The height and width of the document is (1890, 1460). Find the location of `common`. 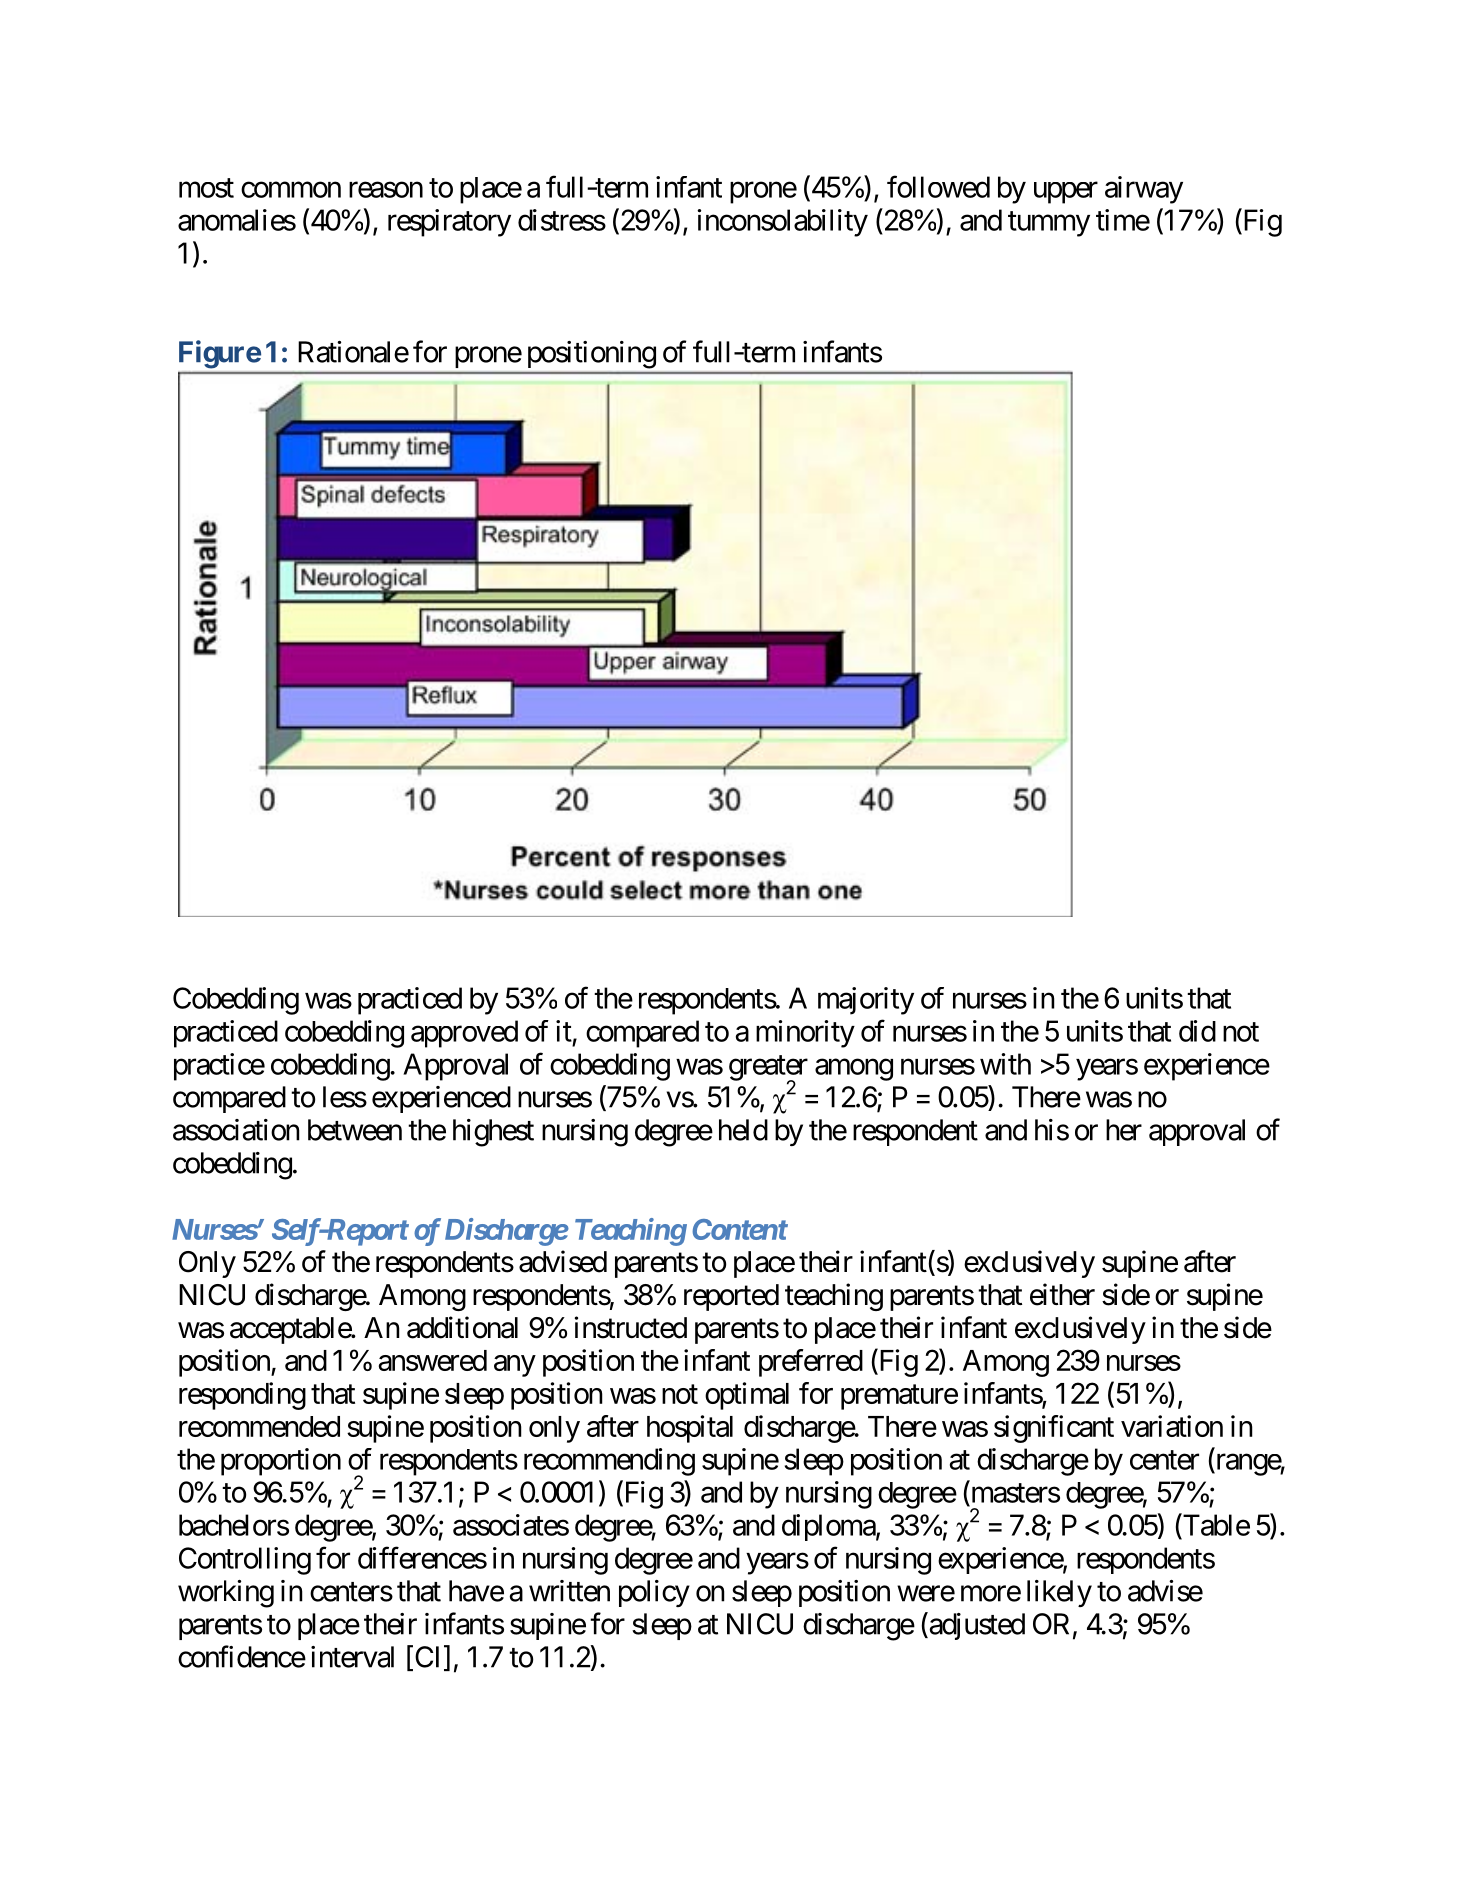

common is located at coordinates (291, 190).
